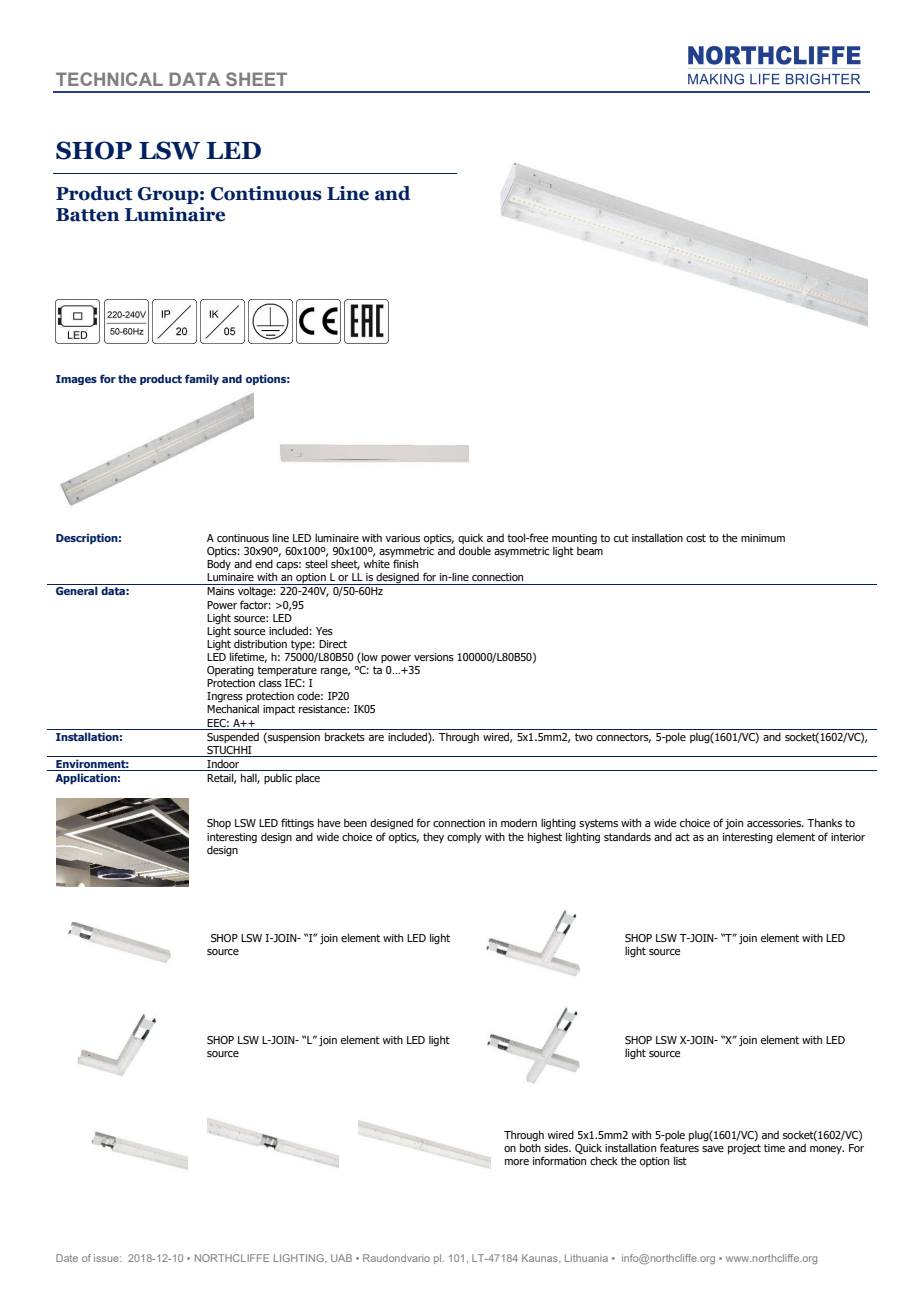  Describe the element at coordinates (230, 671) in the document. I see `Operating` at that location.
